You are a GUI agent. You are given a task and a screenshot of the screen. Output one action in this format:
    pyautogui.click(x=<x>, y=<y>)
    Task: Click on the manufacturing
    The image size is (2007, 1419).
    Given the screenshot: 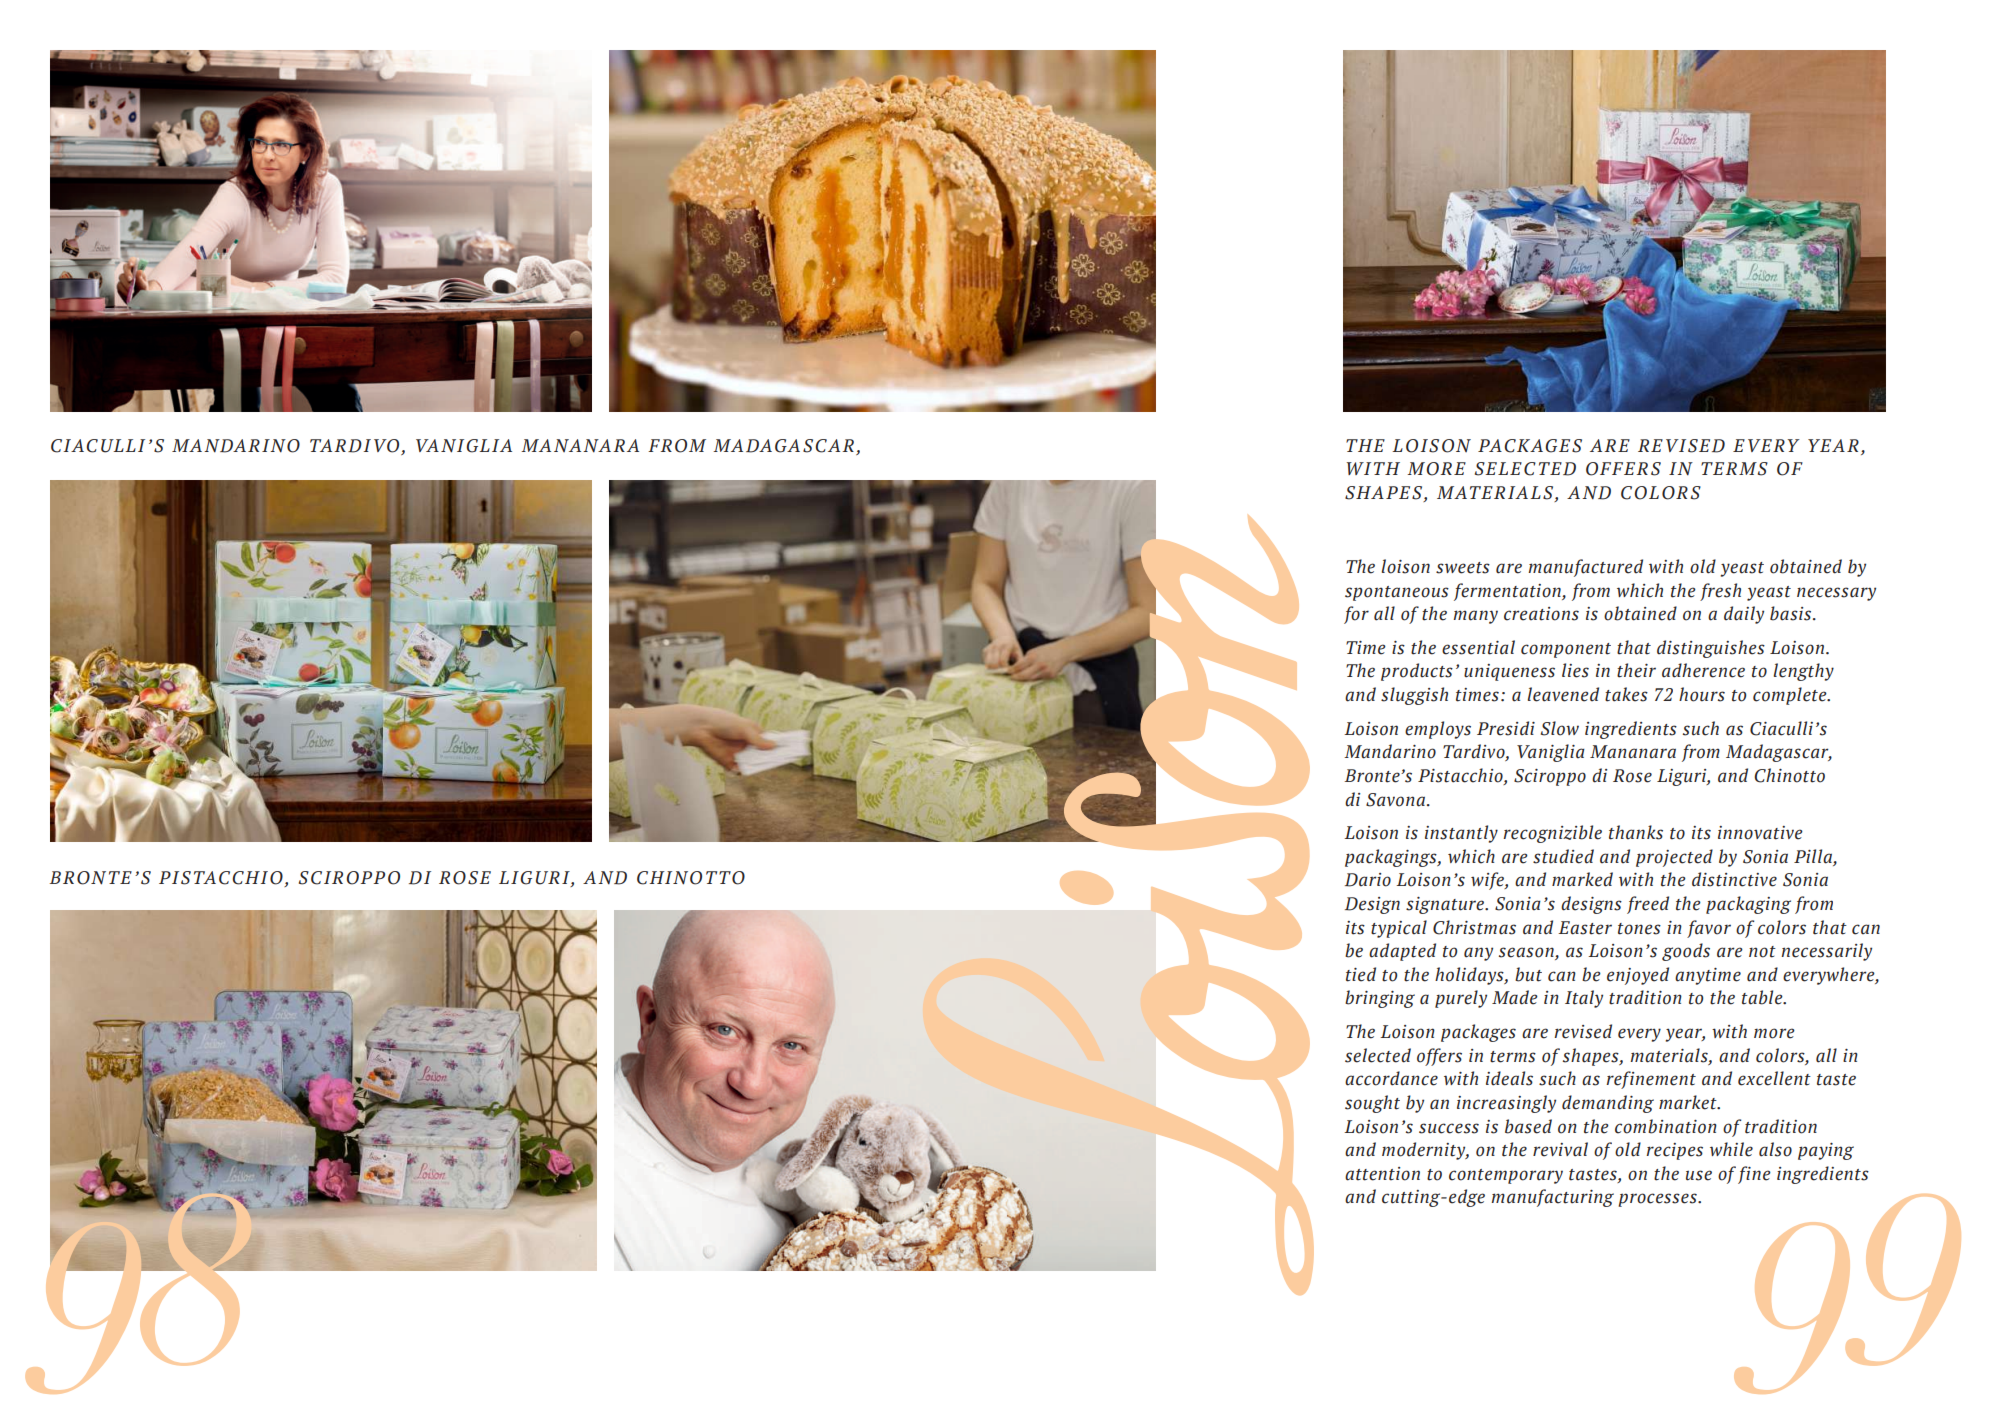 What is the action you would take?
    pyautogui.click(x=1552, y=1198)
